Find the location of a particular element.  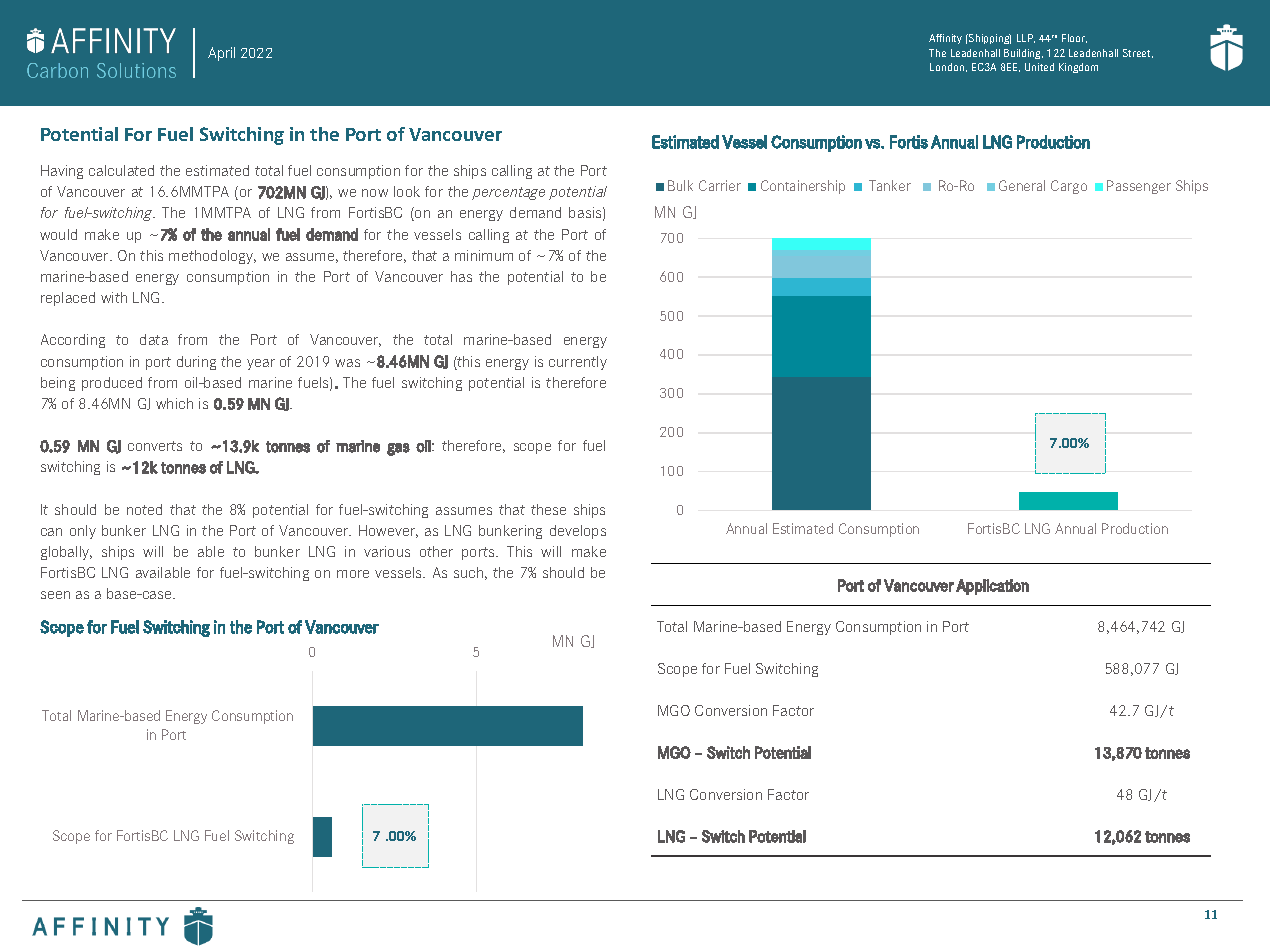

data is located at coordinates (154, 339).
